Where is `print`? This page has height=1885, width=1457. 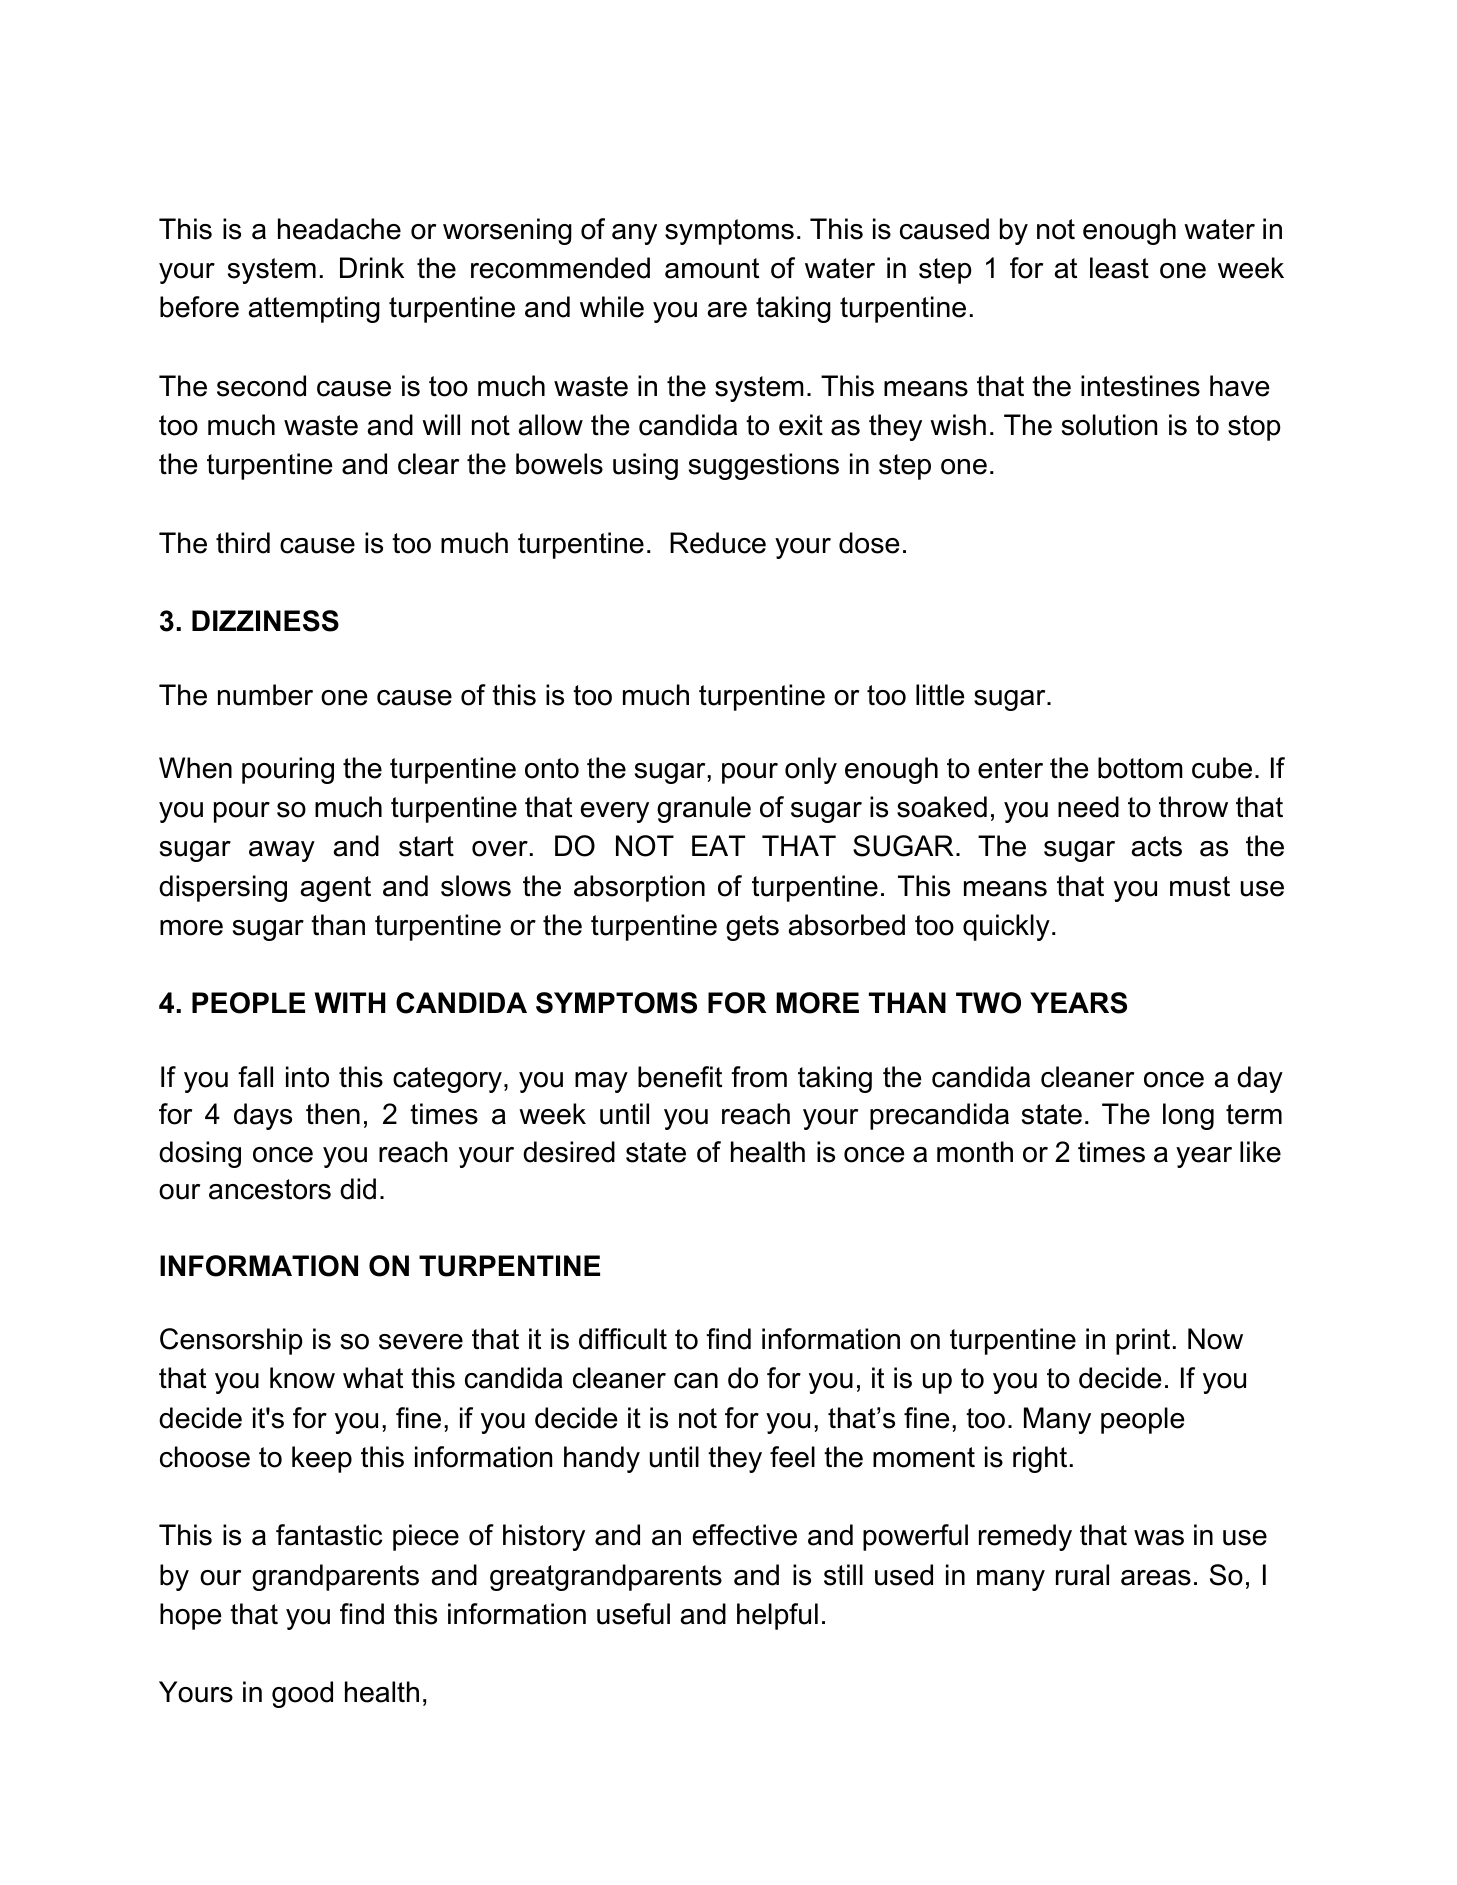
print is located at coordinates (1143, 1341).
